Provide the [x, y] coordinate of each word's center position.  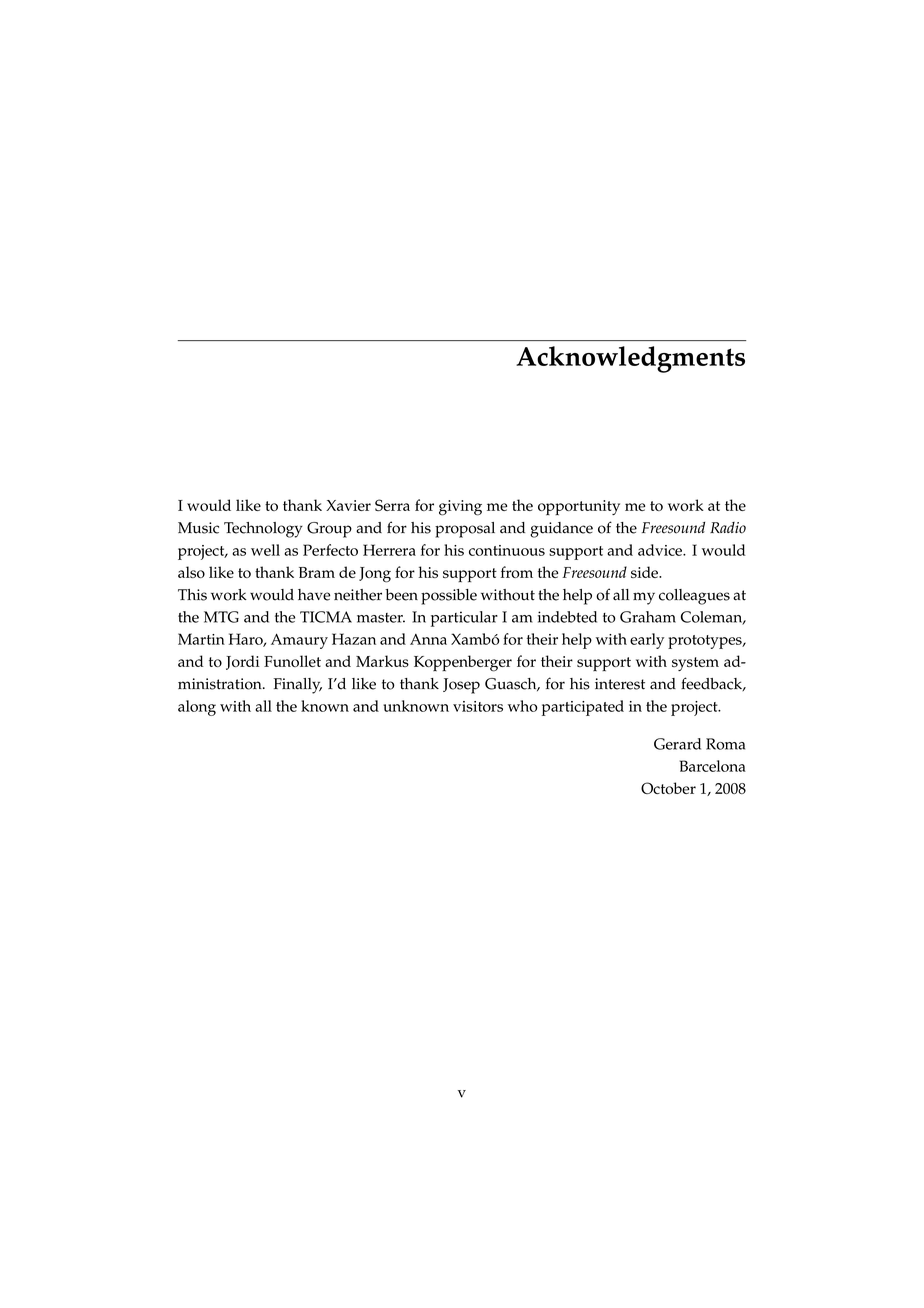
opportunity [579, 507]
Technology [263, 530]
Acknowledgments [630, 359]
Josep [461, 686]
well [265, 550]
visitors [478, 706]
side [646, 572]
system [695, 664]
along [197, 708]
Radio [728, 528]
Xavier [348, 505]
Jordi [243, 662]
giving [460, 508]
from [517, 572]
